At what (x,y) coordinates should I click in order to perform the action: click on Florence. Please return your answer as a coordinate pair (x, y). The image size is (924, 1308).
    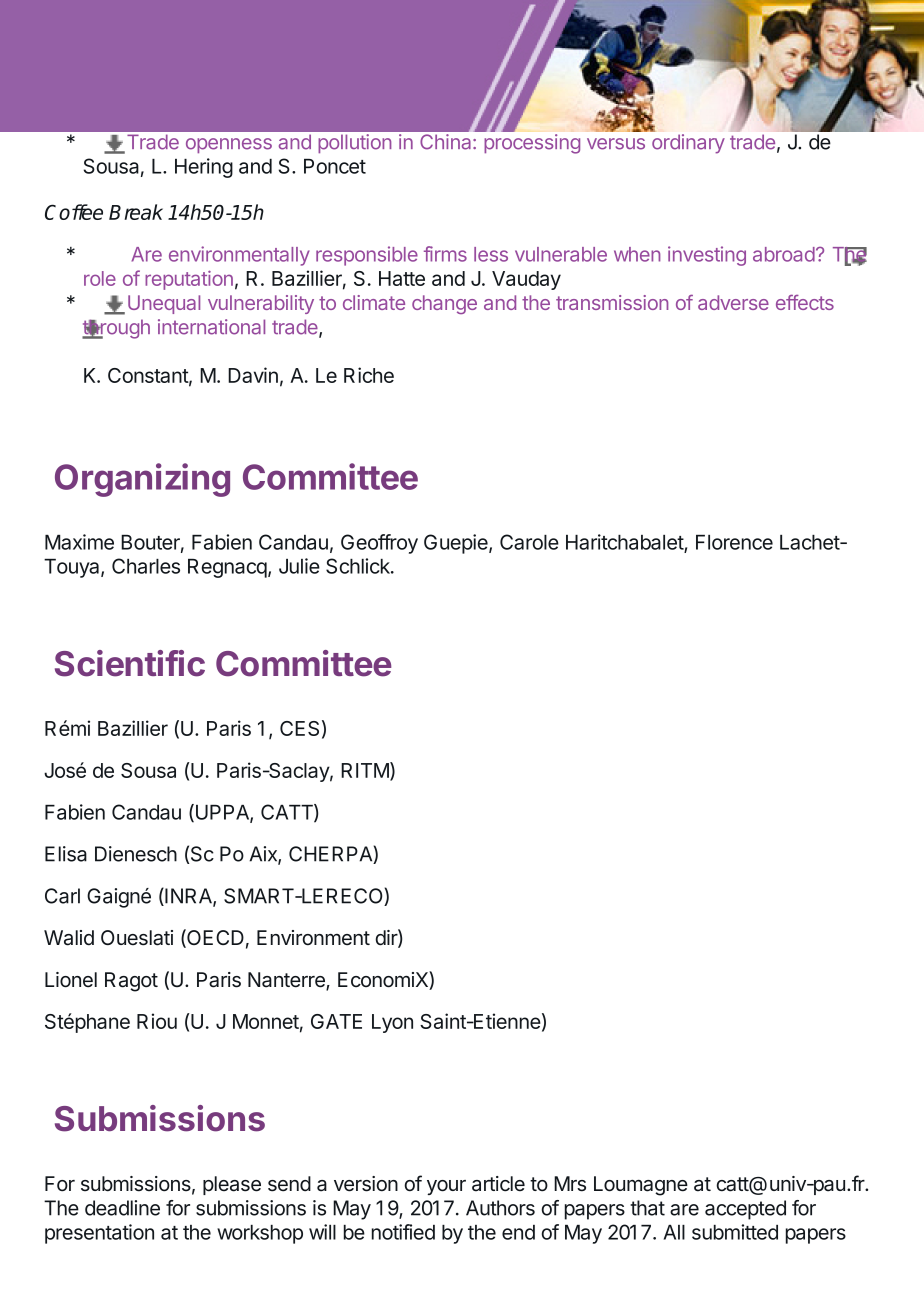
    Looking at the image, I should click on (734, 542).
